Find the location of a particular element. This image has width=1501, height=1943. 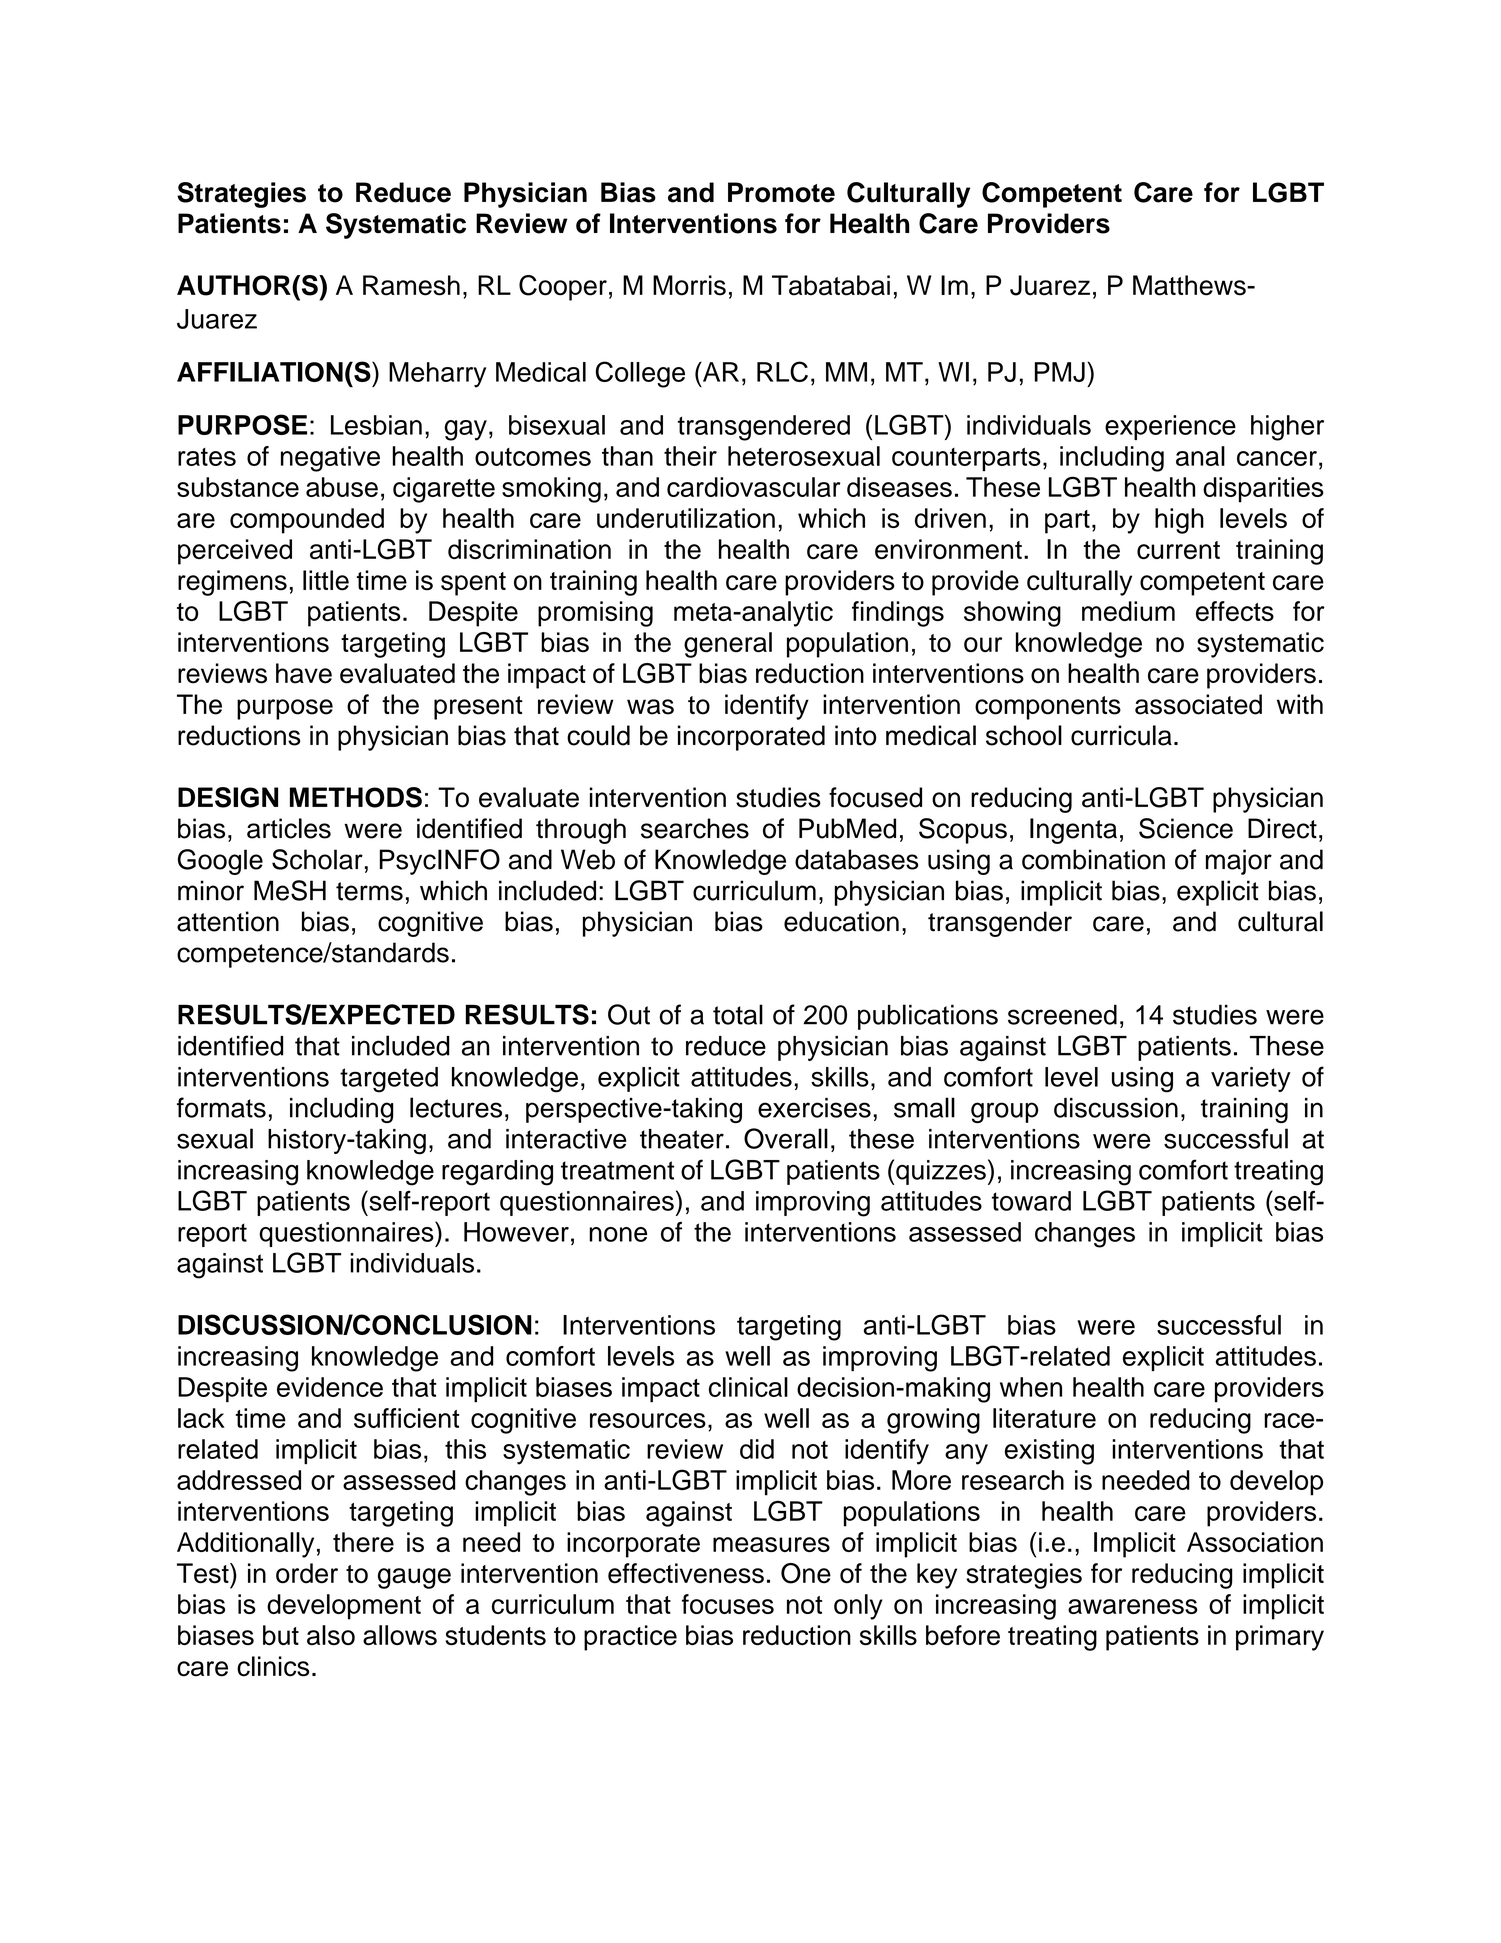

terms is located at coordinates (369, 891).
